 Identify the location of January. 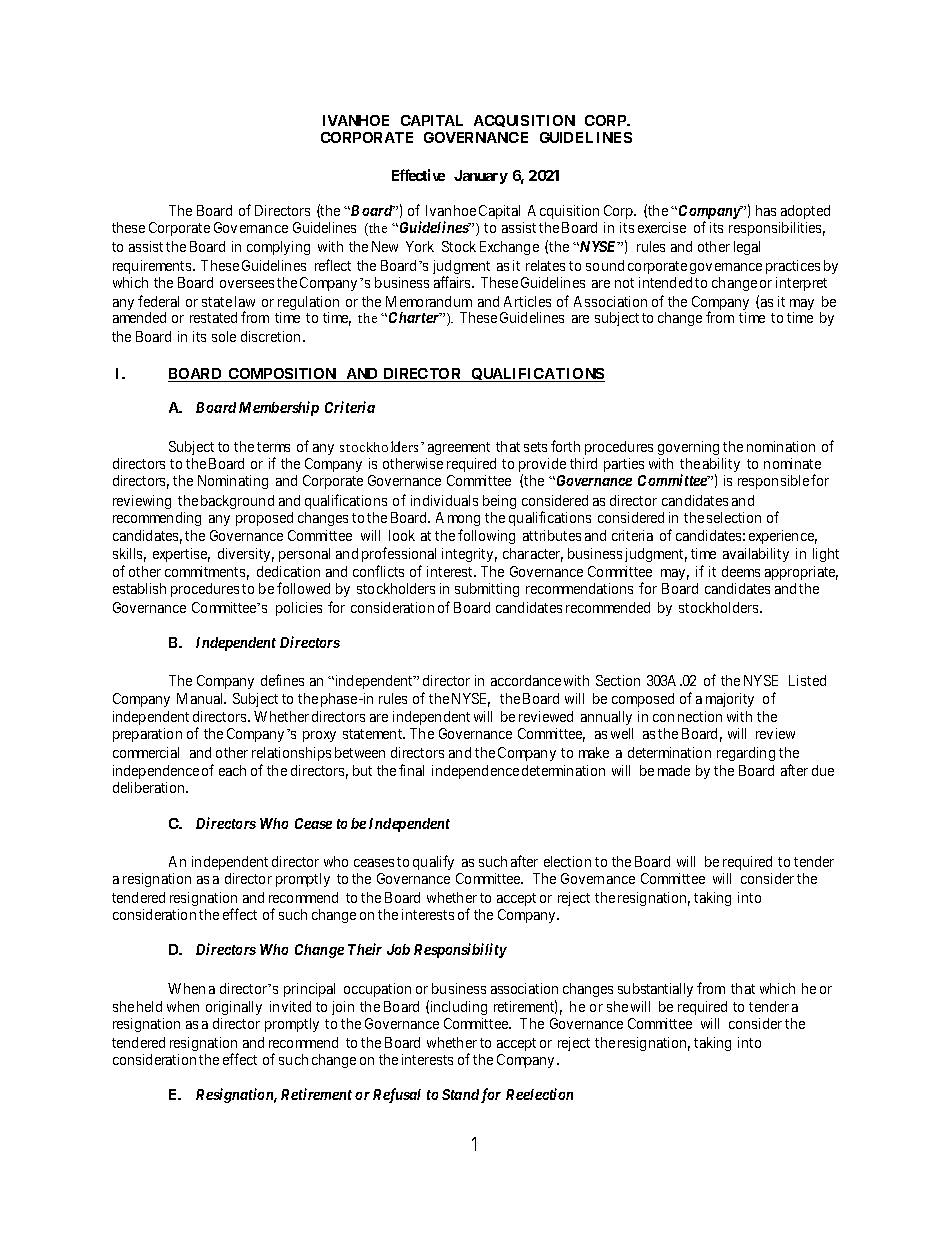
(481, 177).
